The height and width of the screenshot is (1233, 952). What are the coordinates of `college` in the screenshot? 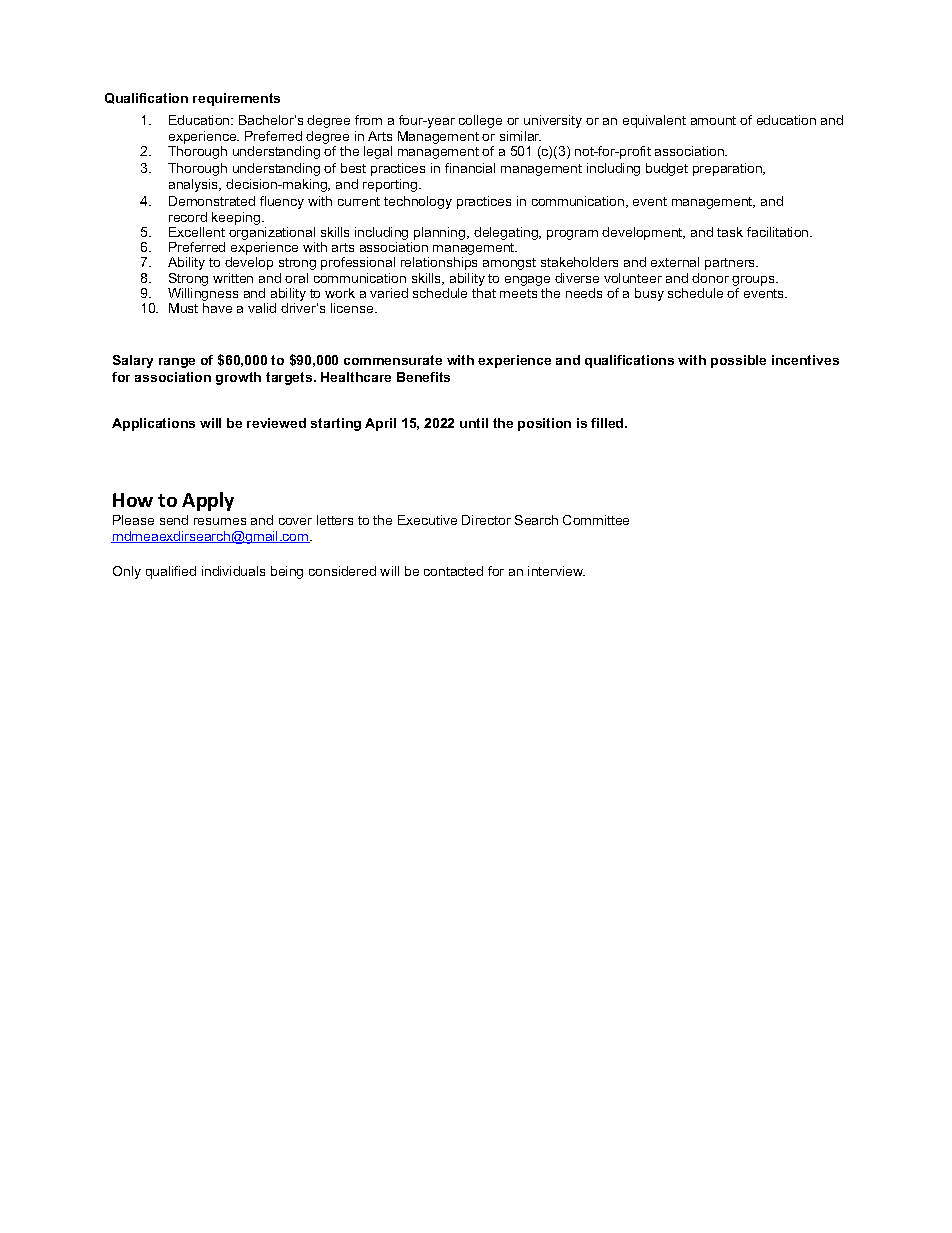 It's located at (480, 121).
